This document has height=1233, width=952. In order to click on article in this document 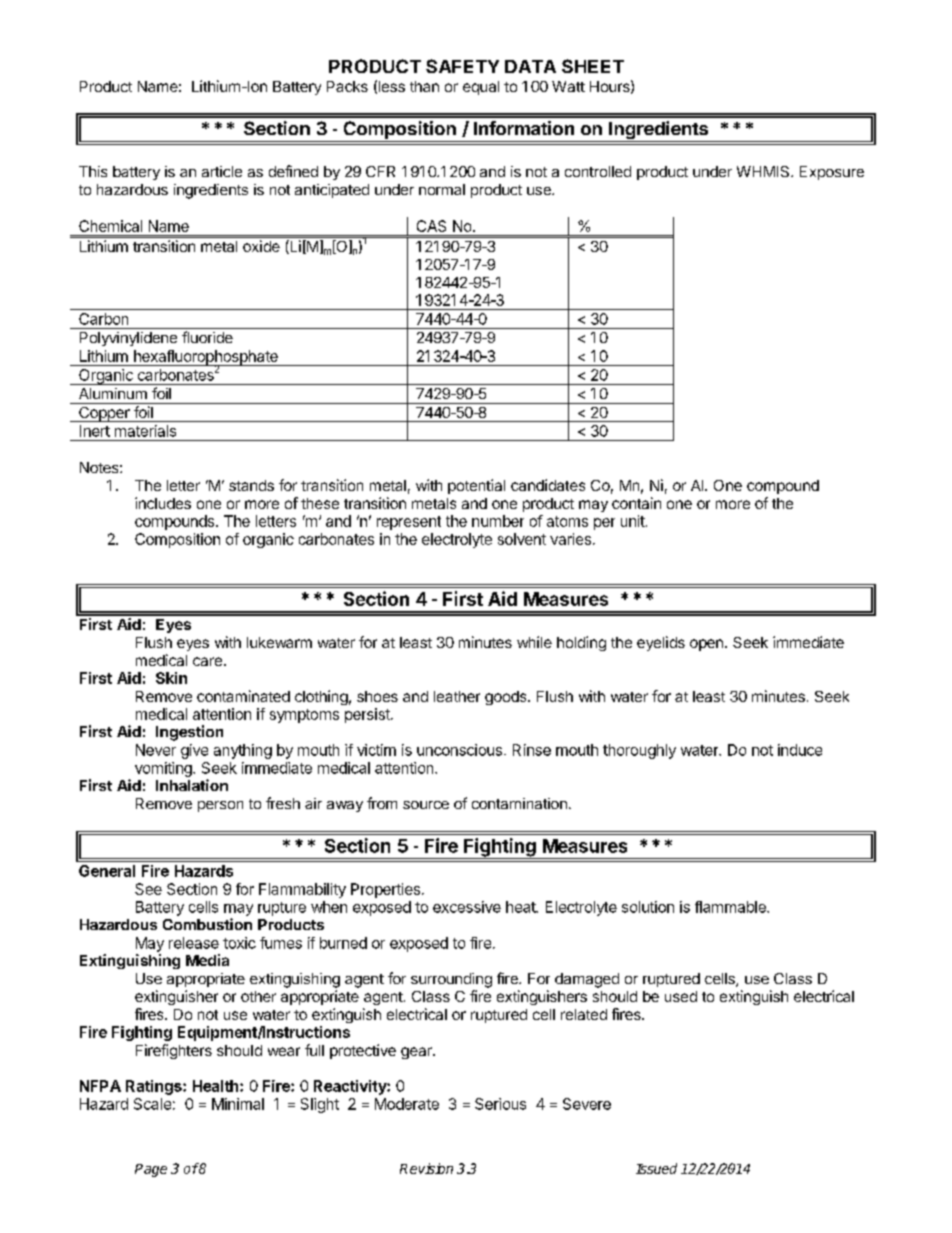, I will do `click(222, 171)`.
